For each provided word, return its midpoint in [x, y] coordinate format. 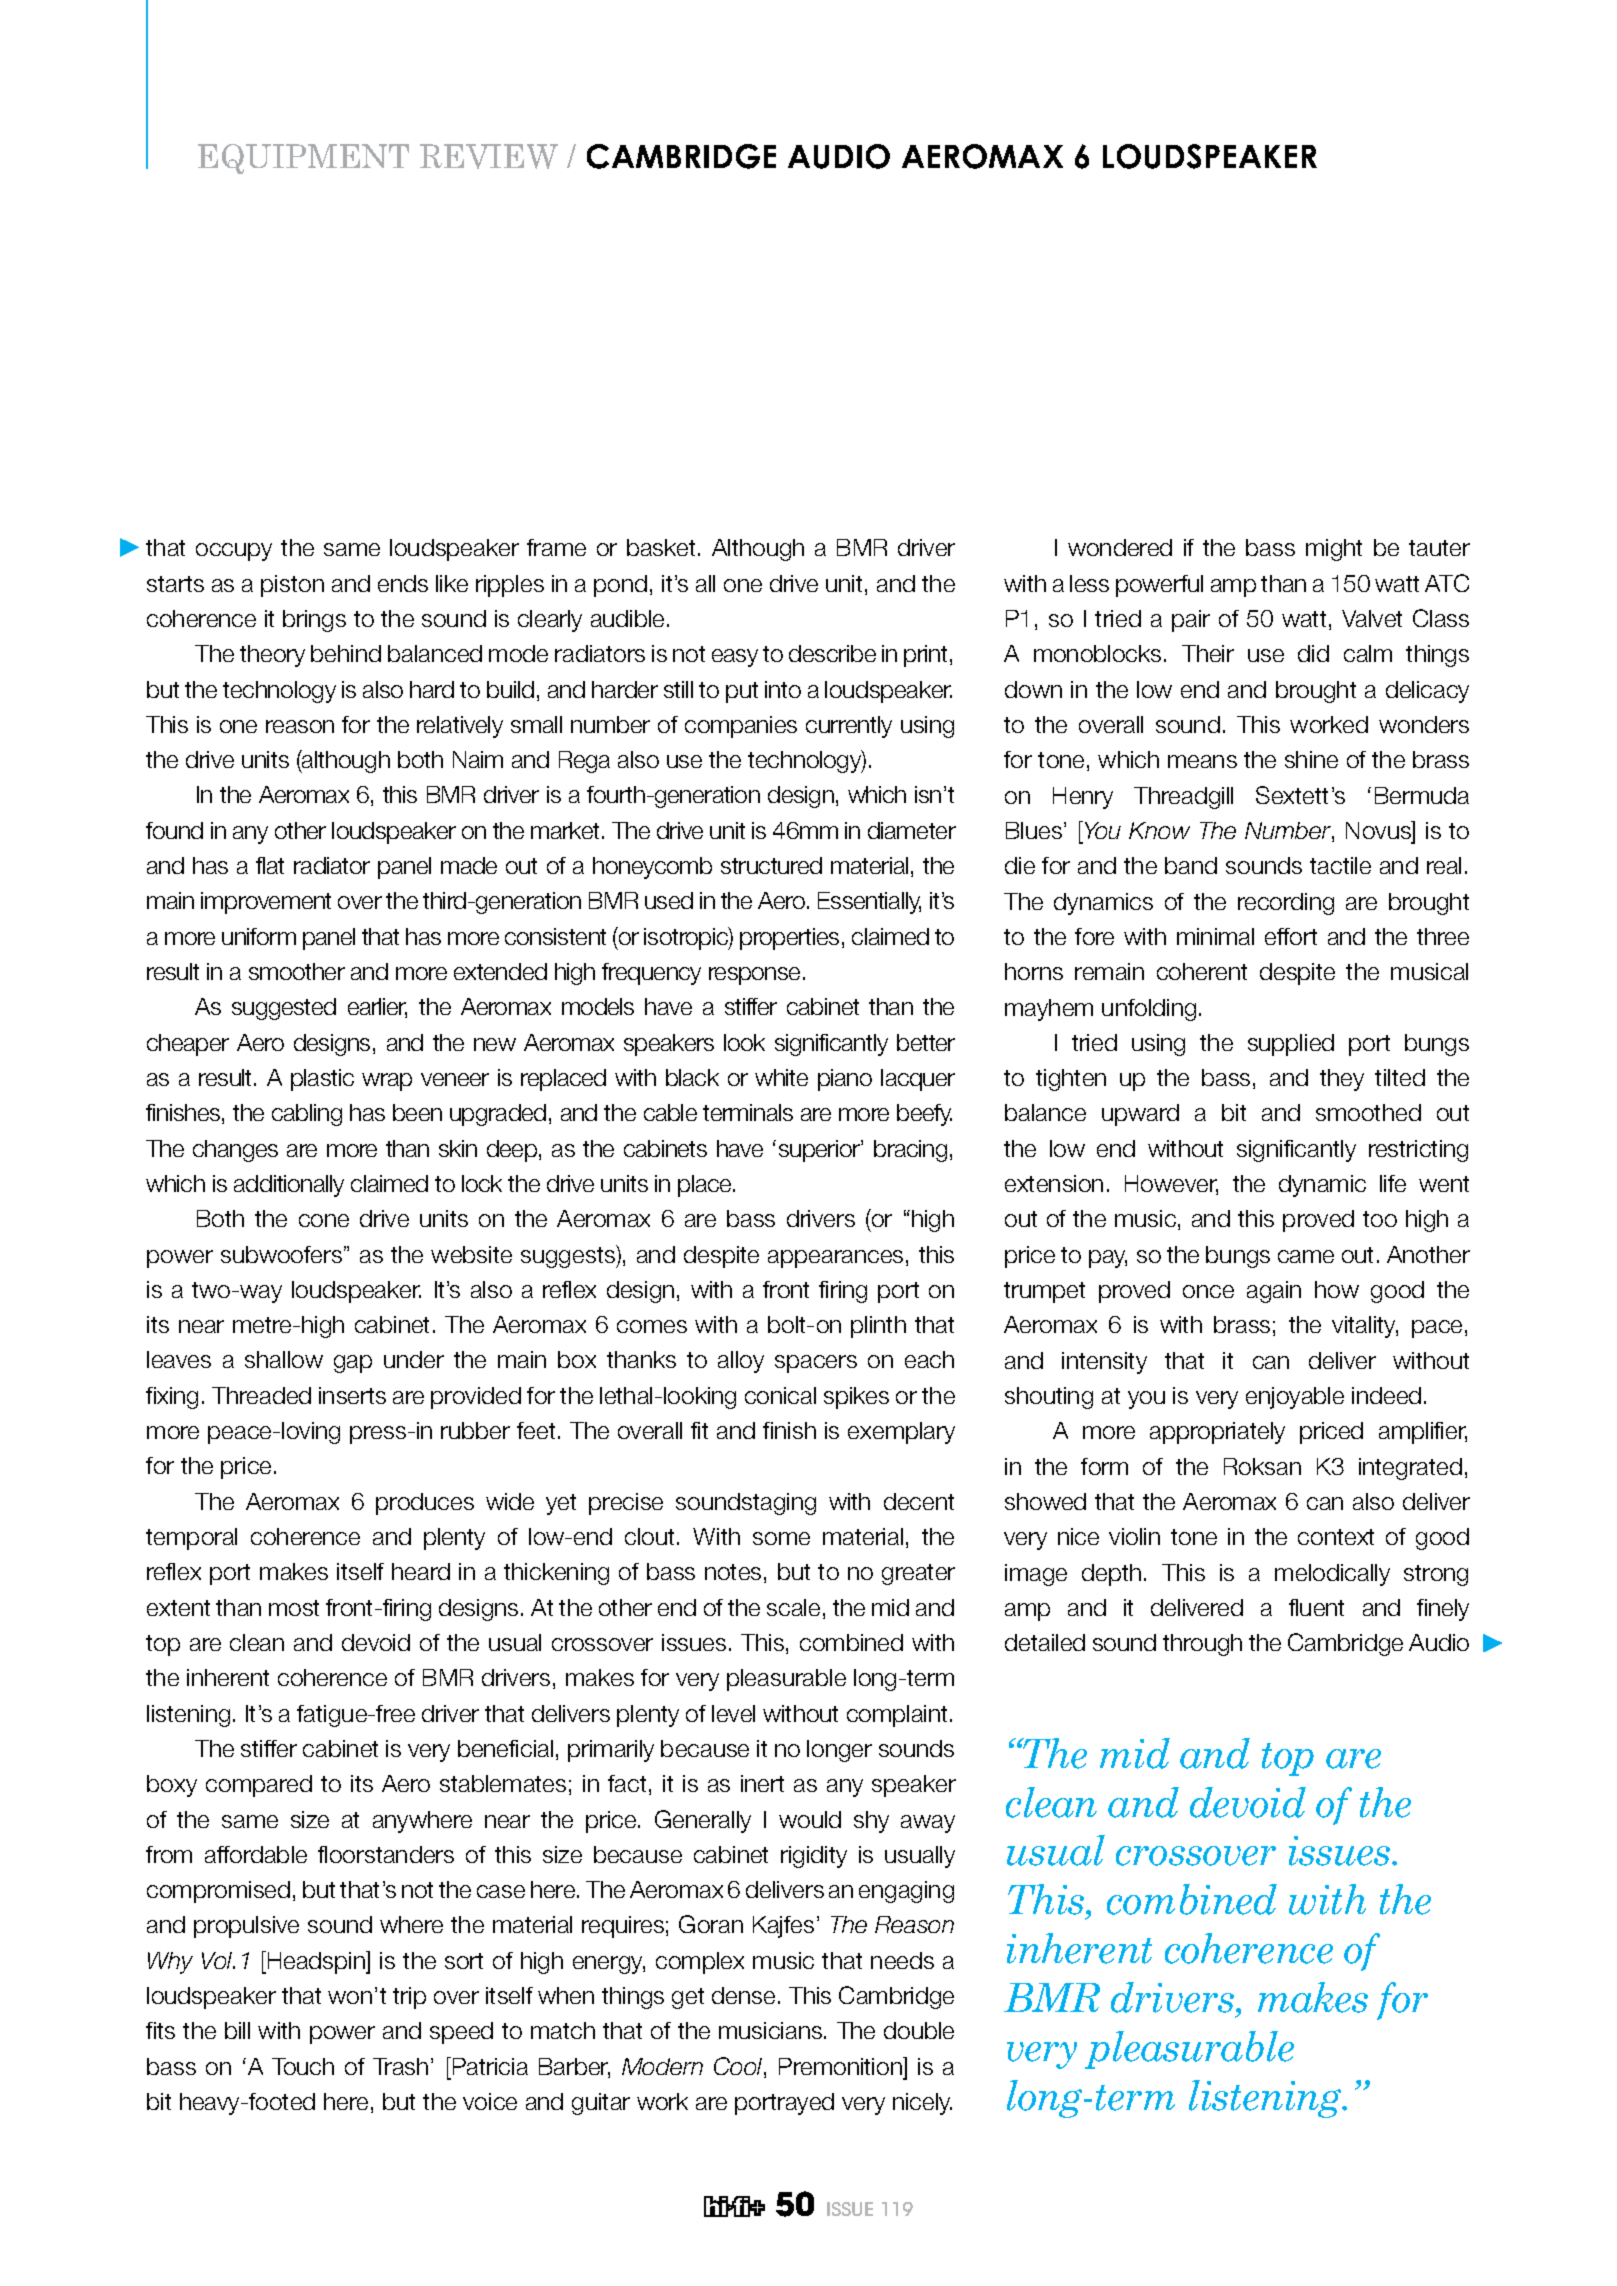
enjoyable [1295, 1398]
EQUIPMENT [303, 159]
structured [771, 865]
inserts [352, 1395]
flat [270, 865]
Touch [303, 2066]
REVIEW [489, 156]
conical [780, 1395]
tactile [1340, 865]
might [1334, 550]
